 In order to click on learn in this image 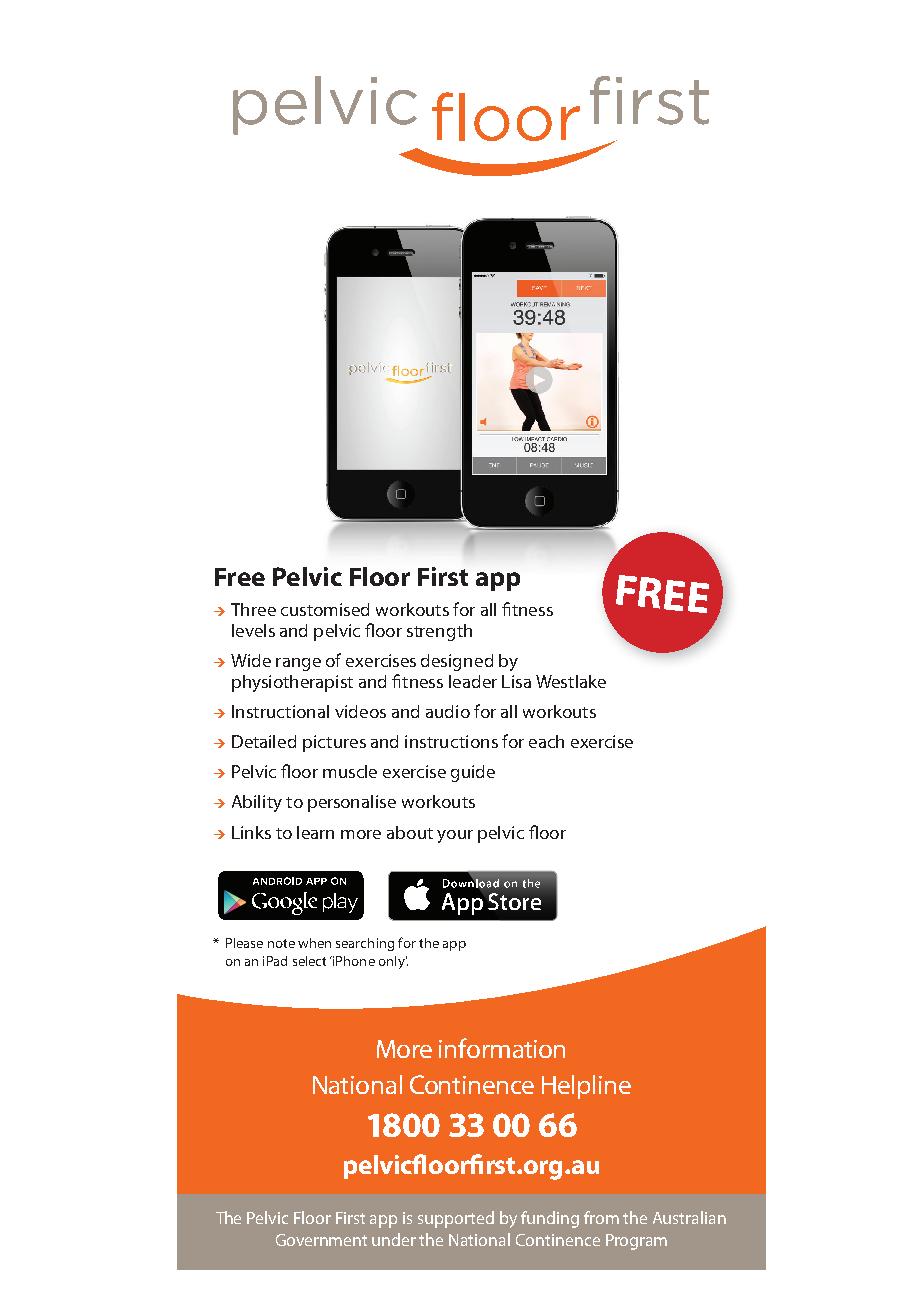, I will do `click(315, 832)`.
